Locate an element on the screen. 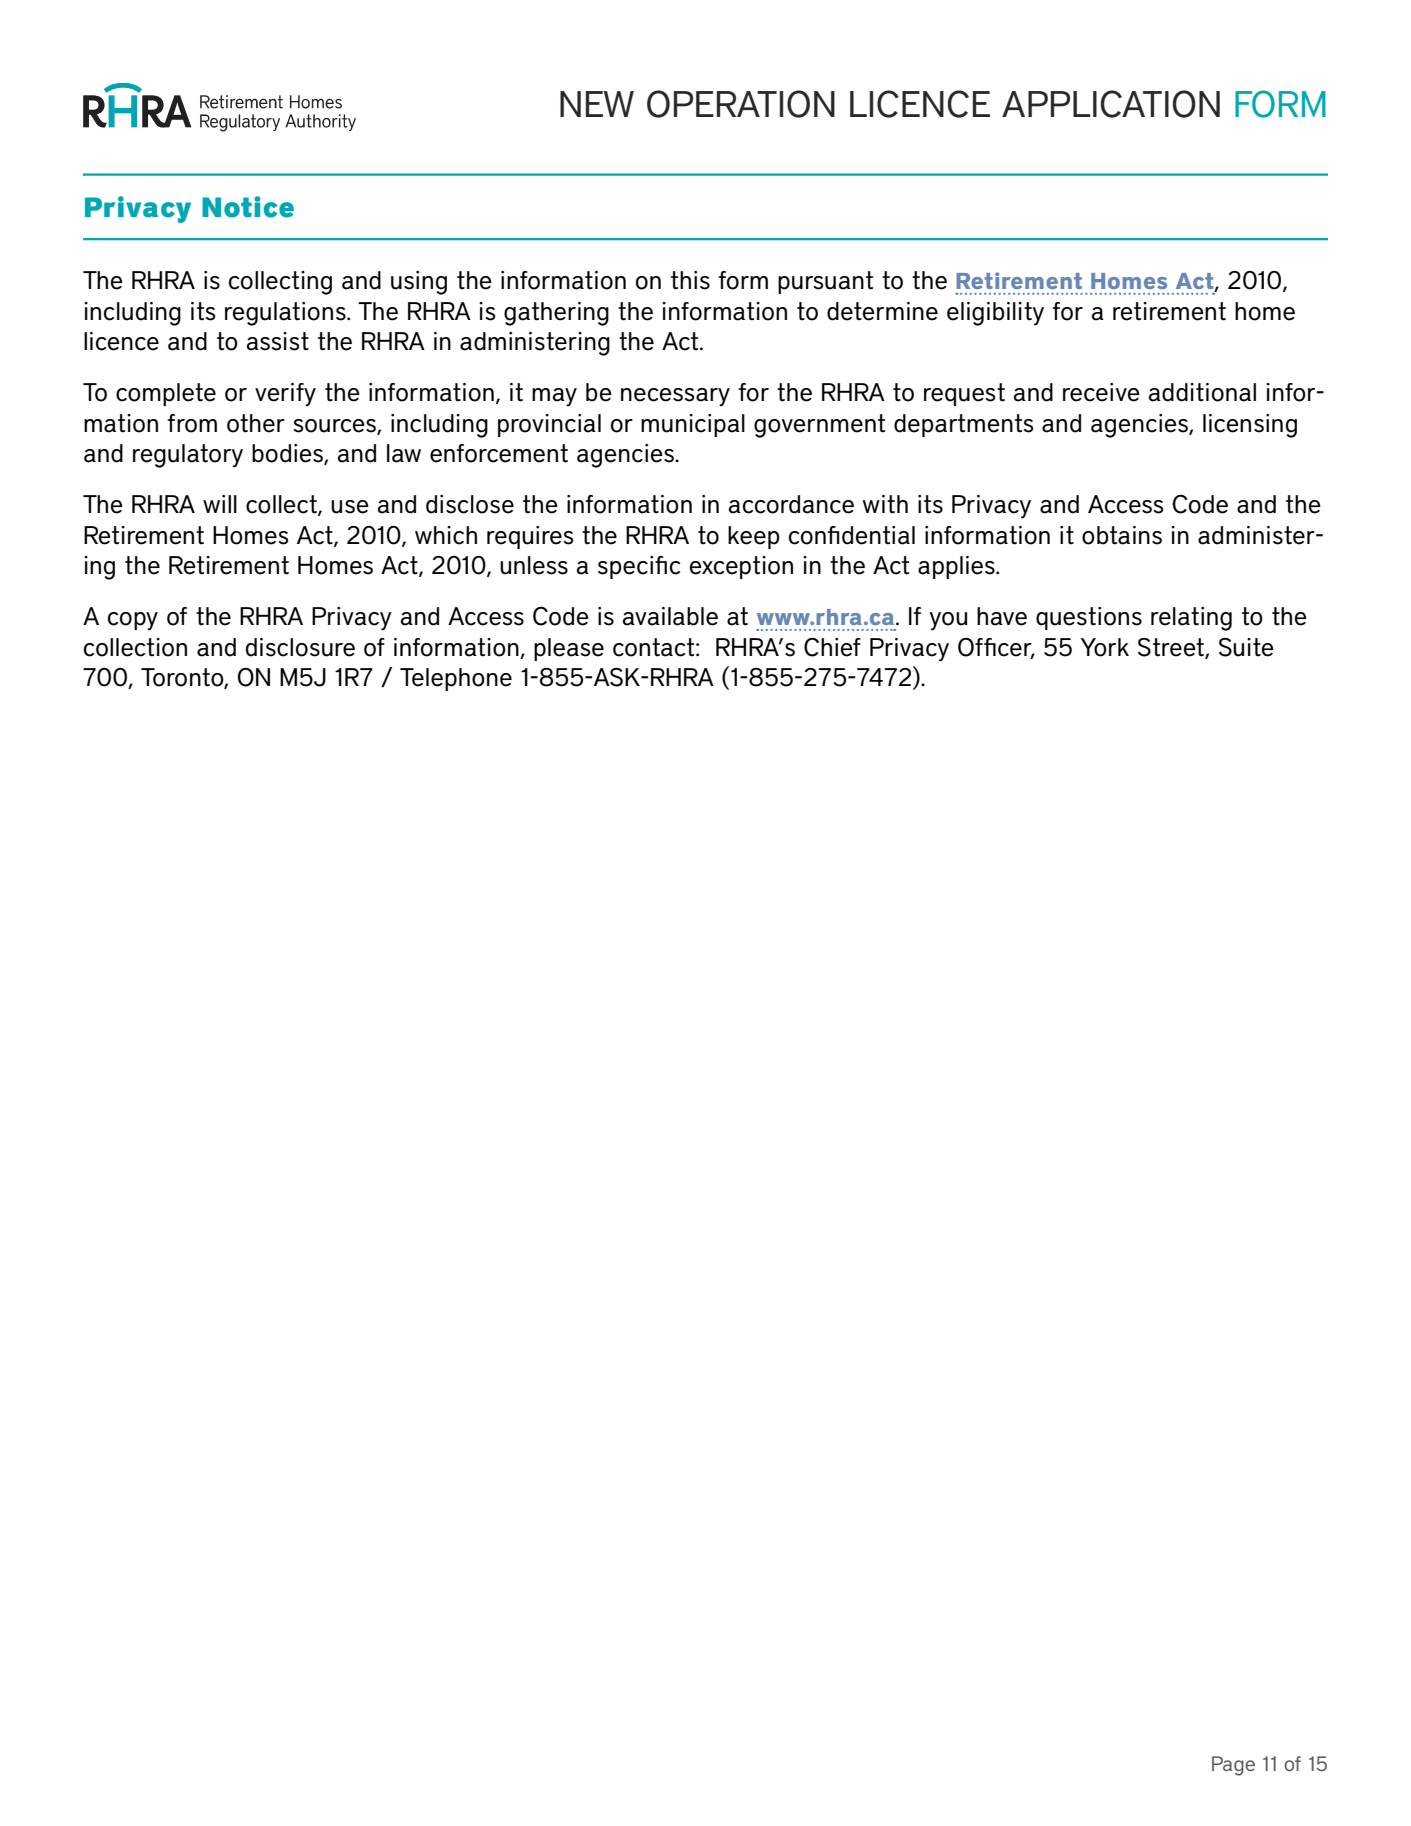 This screenshot has height=1826, width=1411. please is located at coordinates (569, 649).
